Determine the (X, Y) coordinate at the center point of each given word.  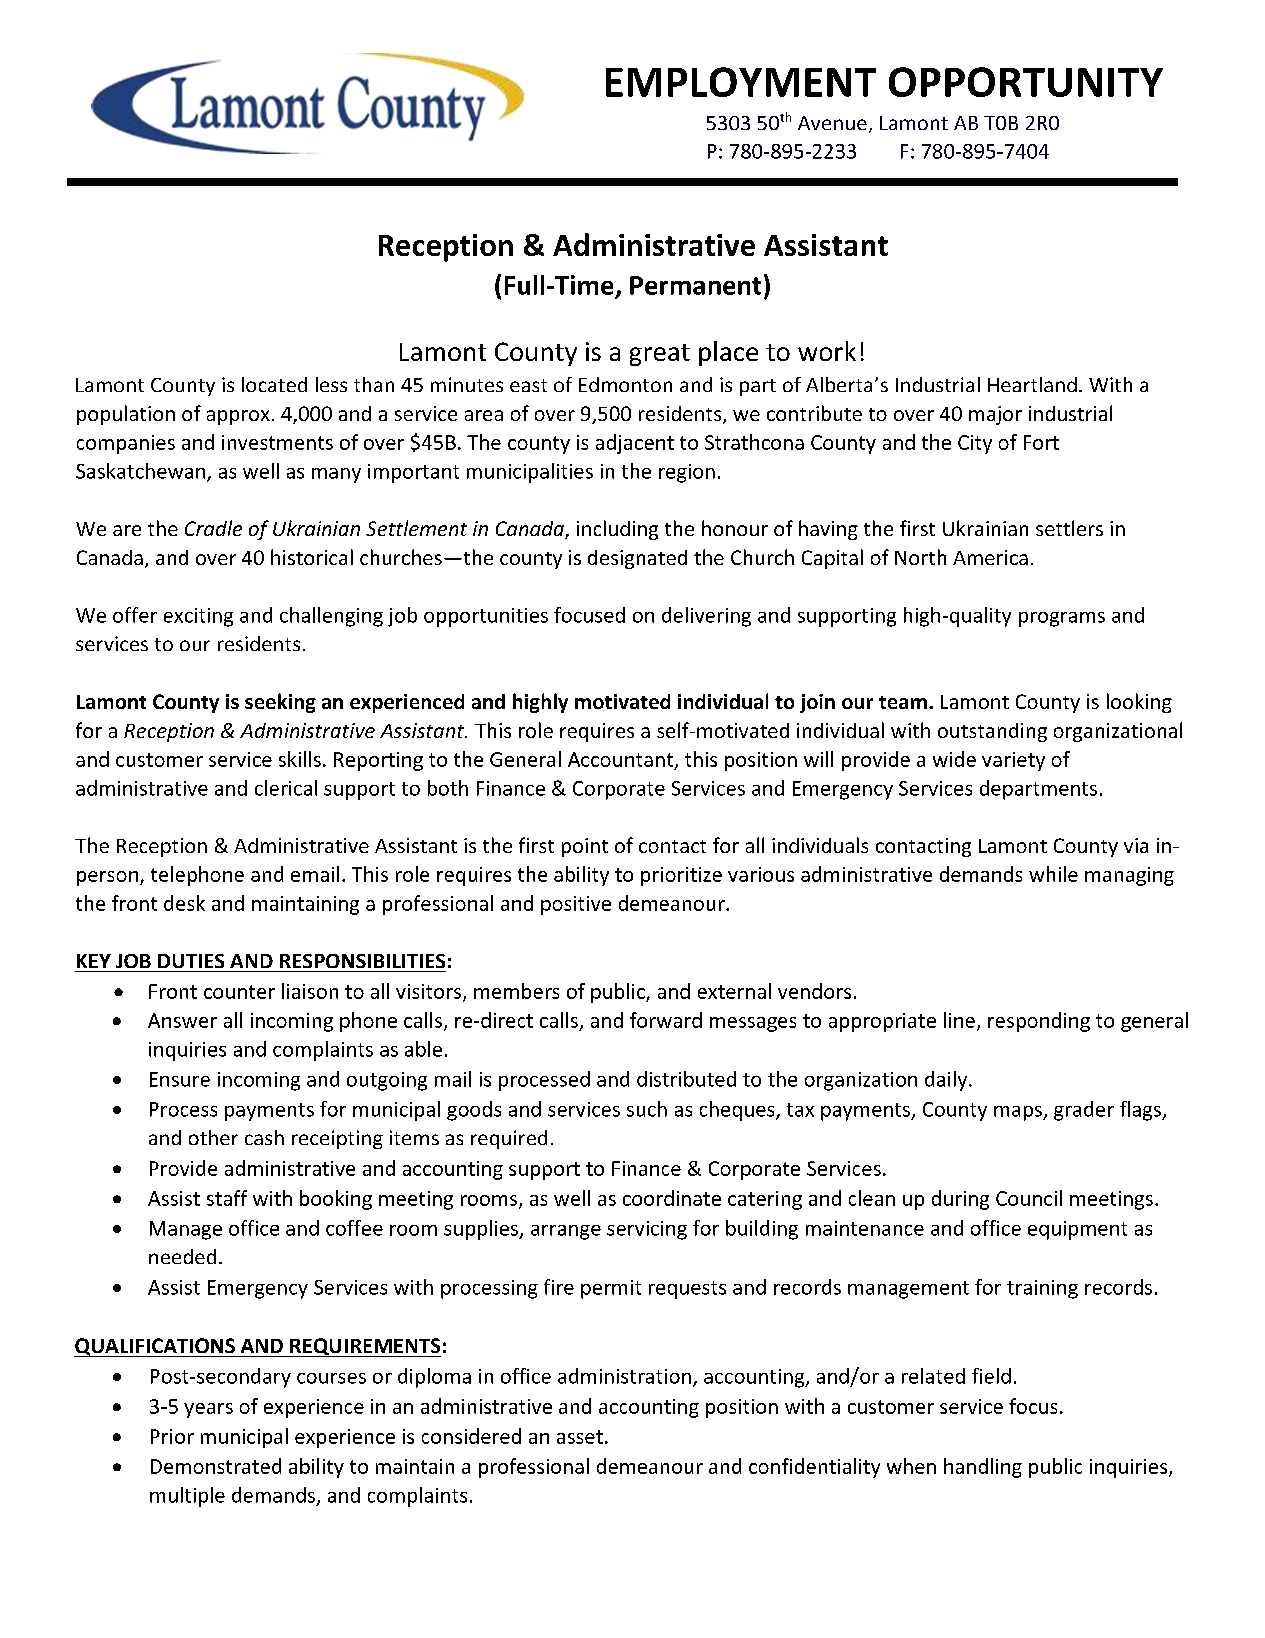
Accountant (622, 760)
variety (1013, 761)
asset (580, 1437)
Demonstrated (216, 1466)
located (274, 384)
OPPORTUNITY (1026, 82)
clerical (286, 788)
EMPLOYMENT (741, 82)
